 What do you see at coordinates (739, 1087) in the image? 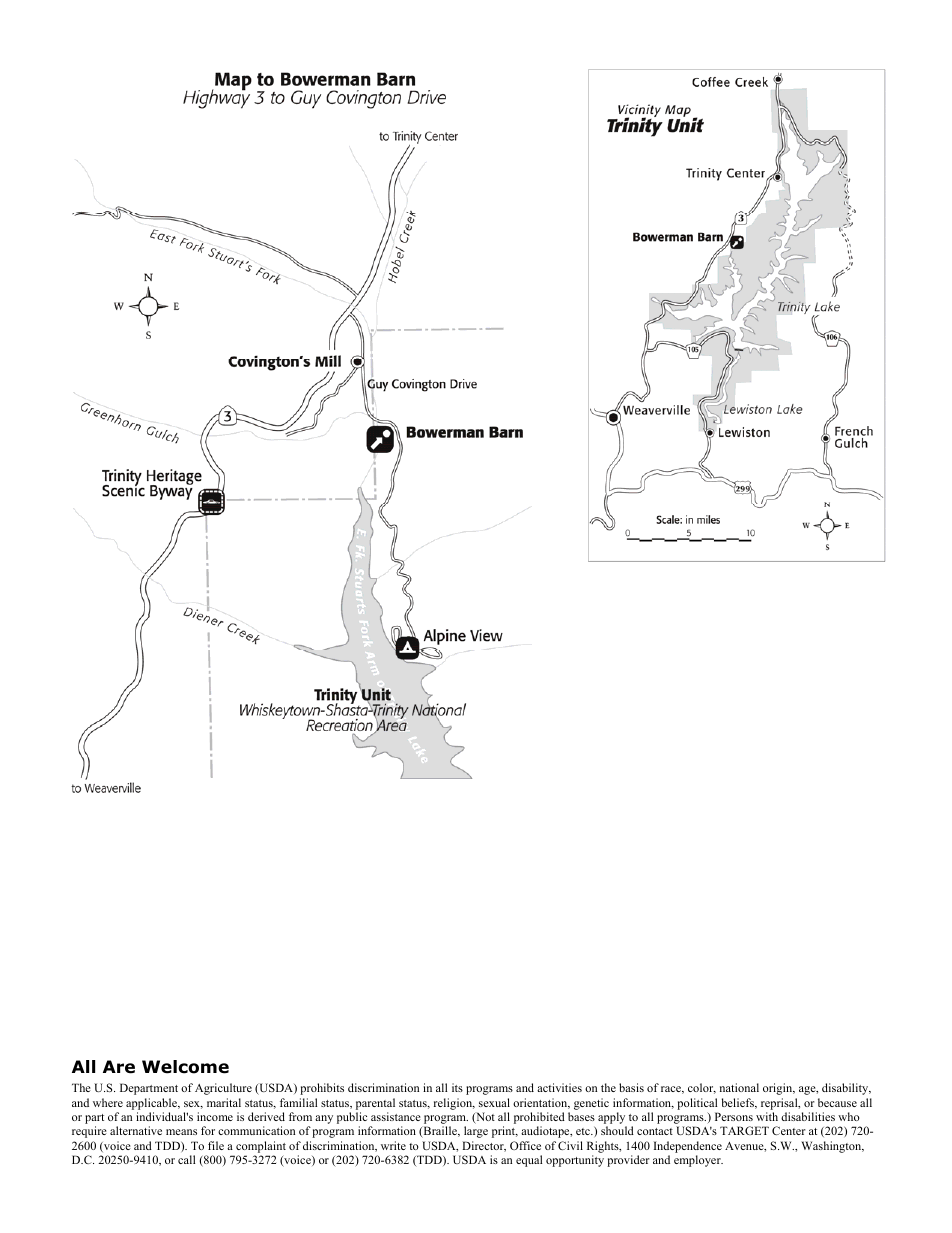
I see `national` at bounding box center [739, 1087].
